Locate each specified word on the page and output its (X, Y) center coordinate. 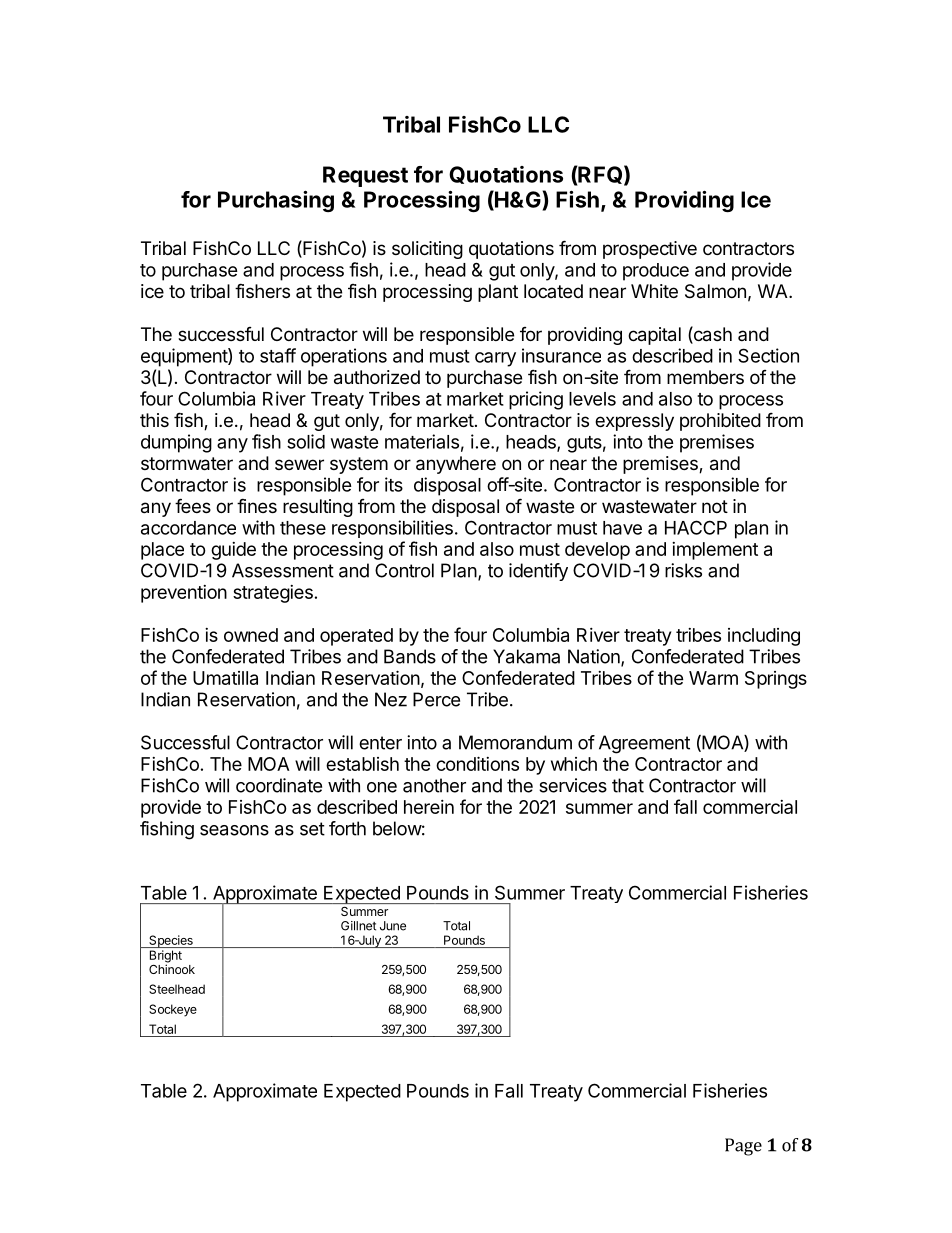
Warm (713, 678)
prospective (650, 250)
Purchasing (276, 201)
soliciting (427, 250)
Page (743, 1147)
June (393, 926)
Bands (410, 656)
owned (251, 635)
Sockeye (173, 1010)
